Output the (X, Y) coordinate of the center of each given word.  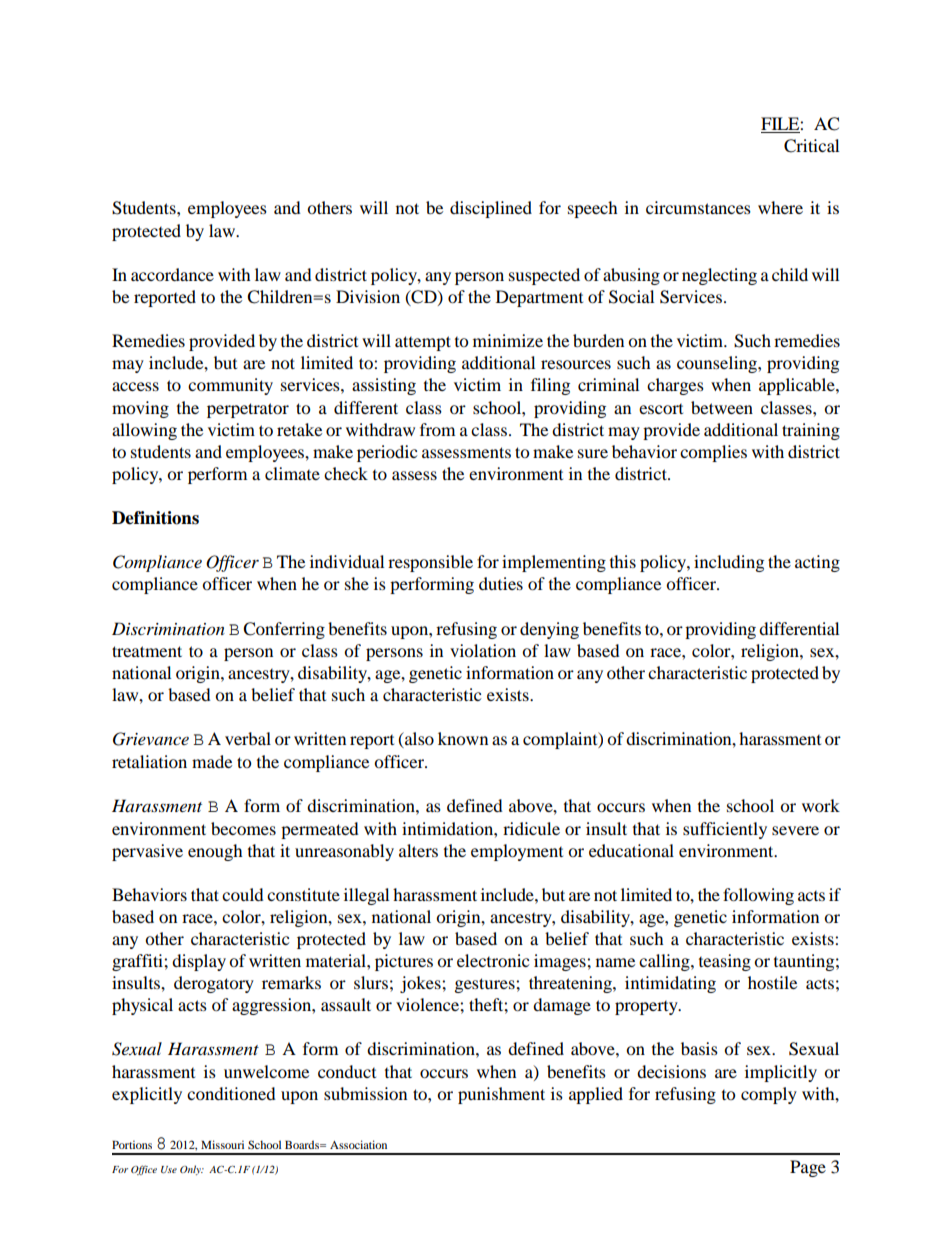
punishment (501, 1095)
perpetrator (248, 410)
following (758, 896)
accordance (172, 274)
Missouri (222, 1144)
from (437, 429)
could (243, 894)
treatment (147, 651)
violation (483, 650)
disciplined (491, 209)
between (722, 407)
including (729, 563)
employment (517, 852)
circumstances (698, 207)
